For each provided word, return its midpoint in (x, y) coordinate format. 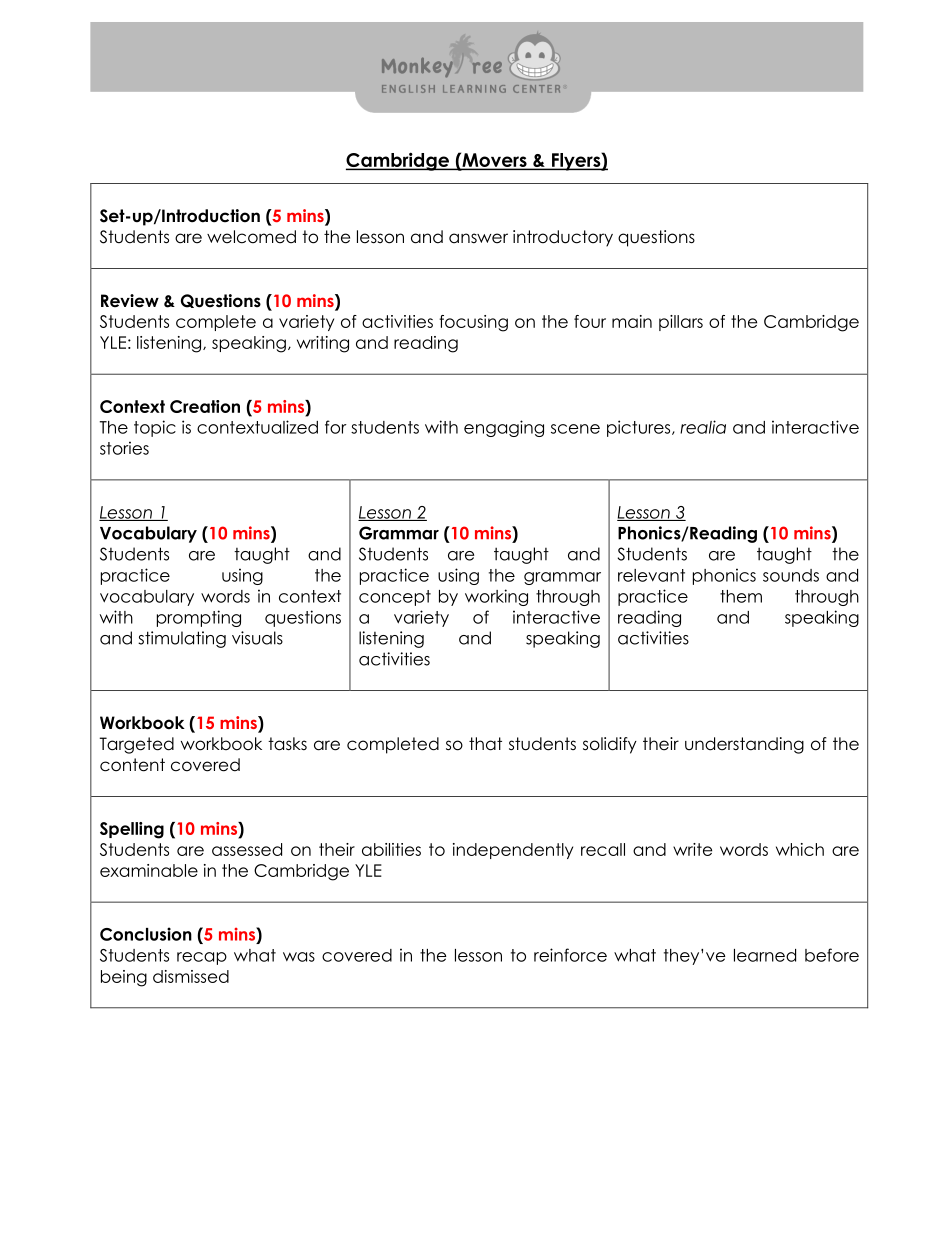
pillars (681, 323)
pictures (640, 428)
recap (202, 958)
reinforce (570, 955)
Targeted (137, 745)
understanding (744, 745)
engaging (504, 428)
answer (478, 238)
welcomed (251, 237)
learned (765, 955)
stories (124, 448)
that (485, 744)
